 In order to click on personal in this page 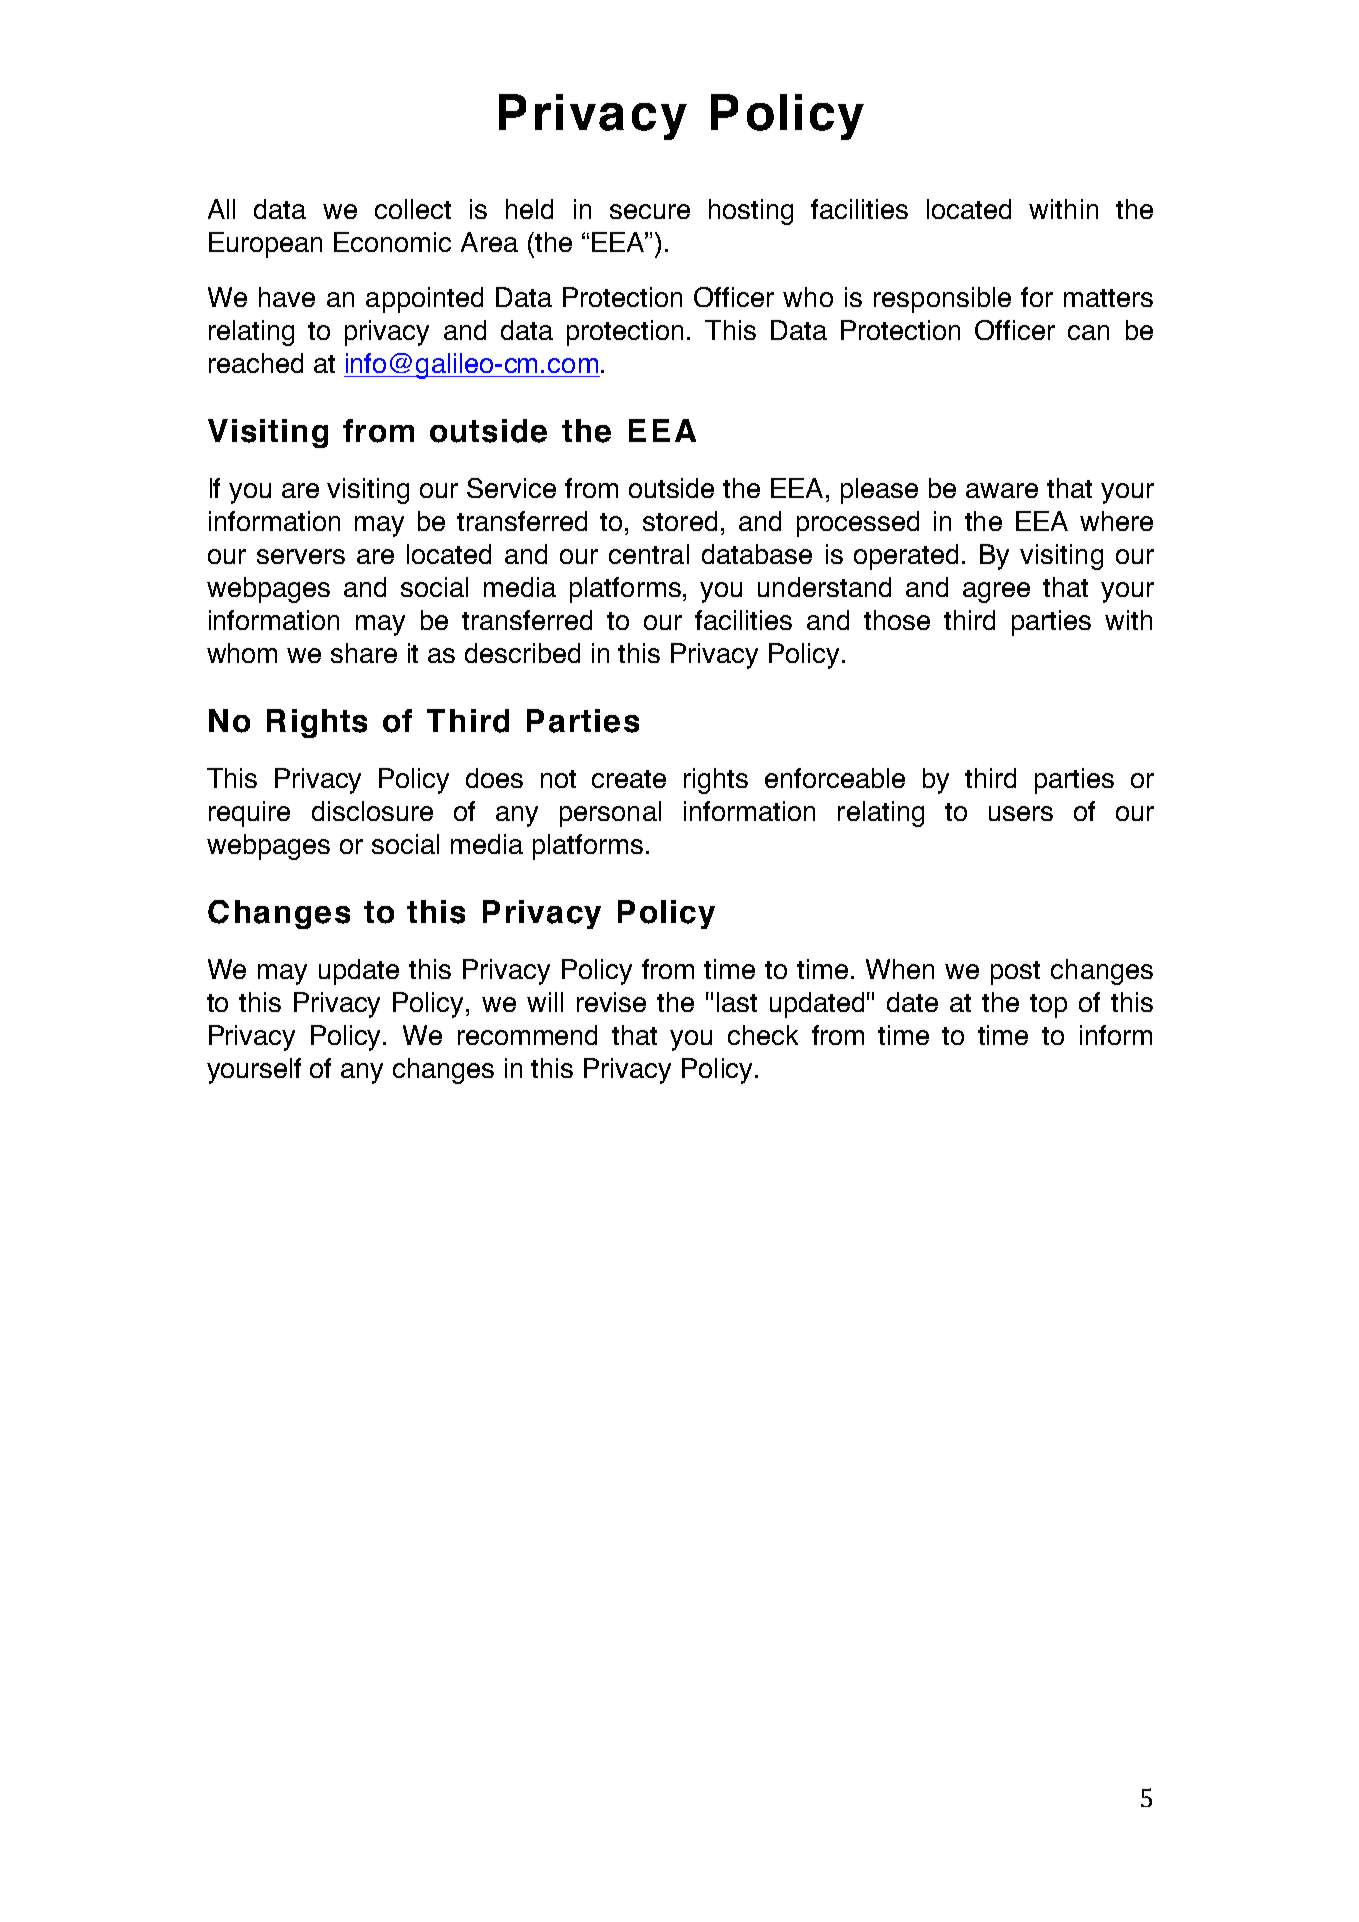, I will do `click(610, 814)`.
